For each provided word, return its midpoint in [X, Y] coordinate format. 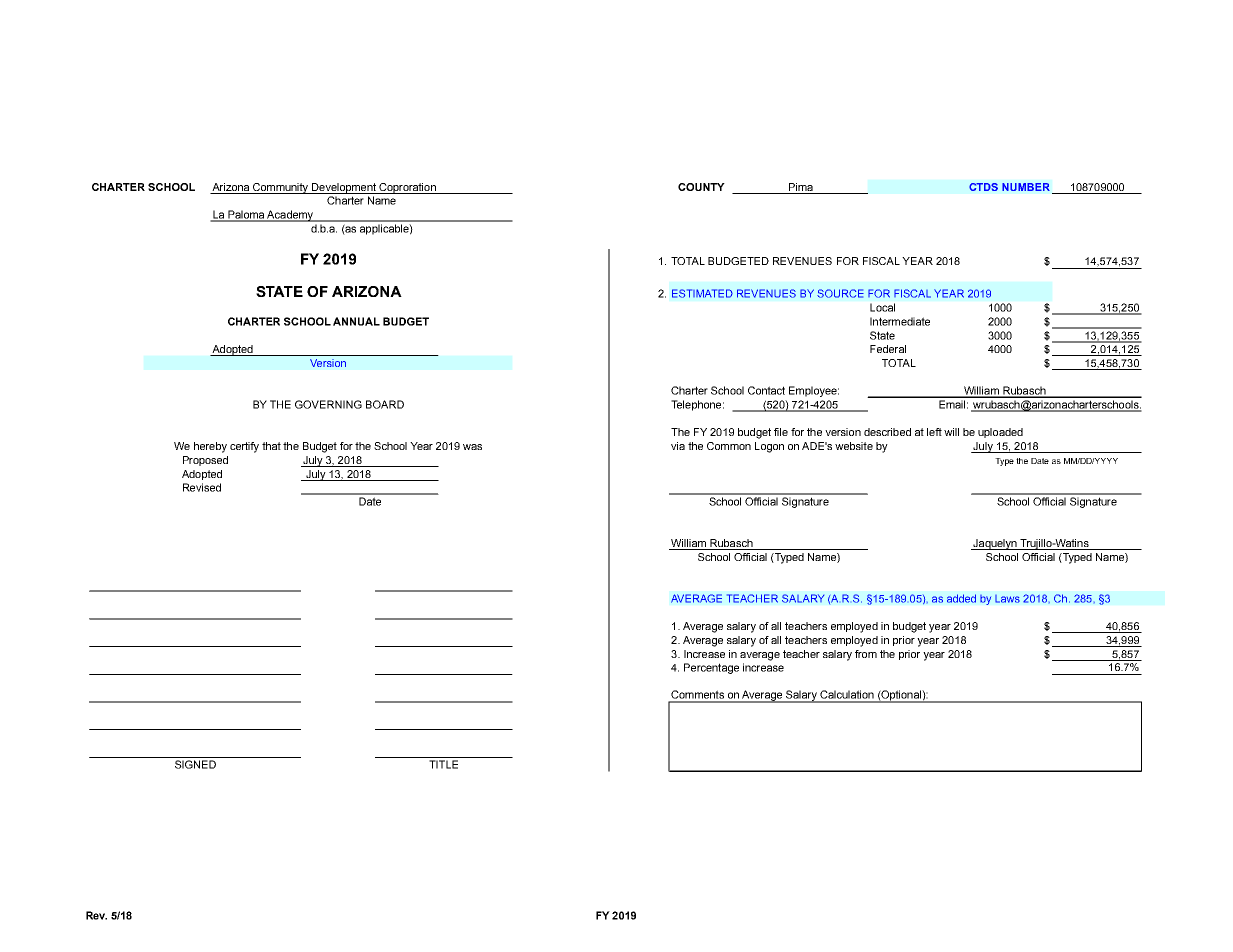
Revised [202, 487]
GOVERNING [328, 404]
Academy [290, 216]
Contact [766, 390]
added [961, 598]
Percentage [711, 668]
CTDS [983, 187]
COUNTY [701, 187]
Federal [888, 349]
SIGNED [195, 764]
